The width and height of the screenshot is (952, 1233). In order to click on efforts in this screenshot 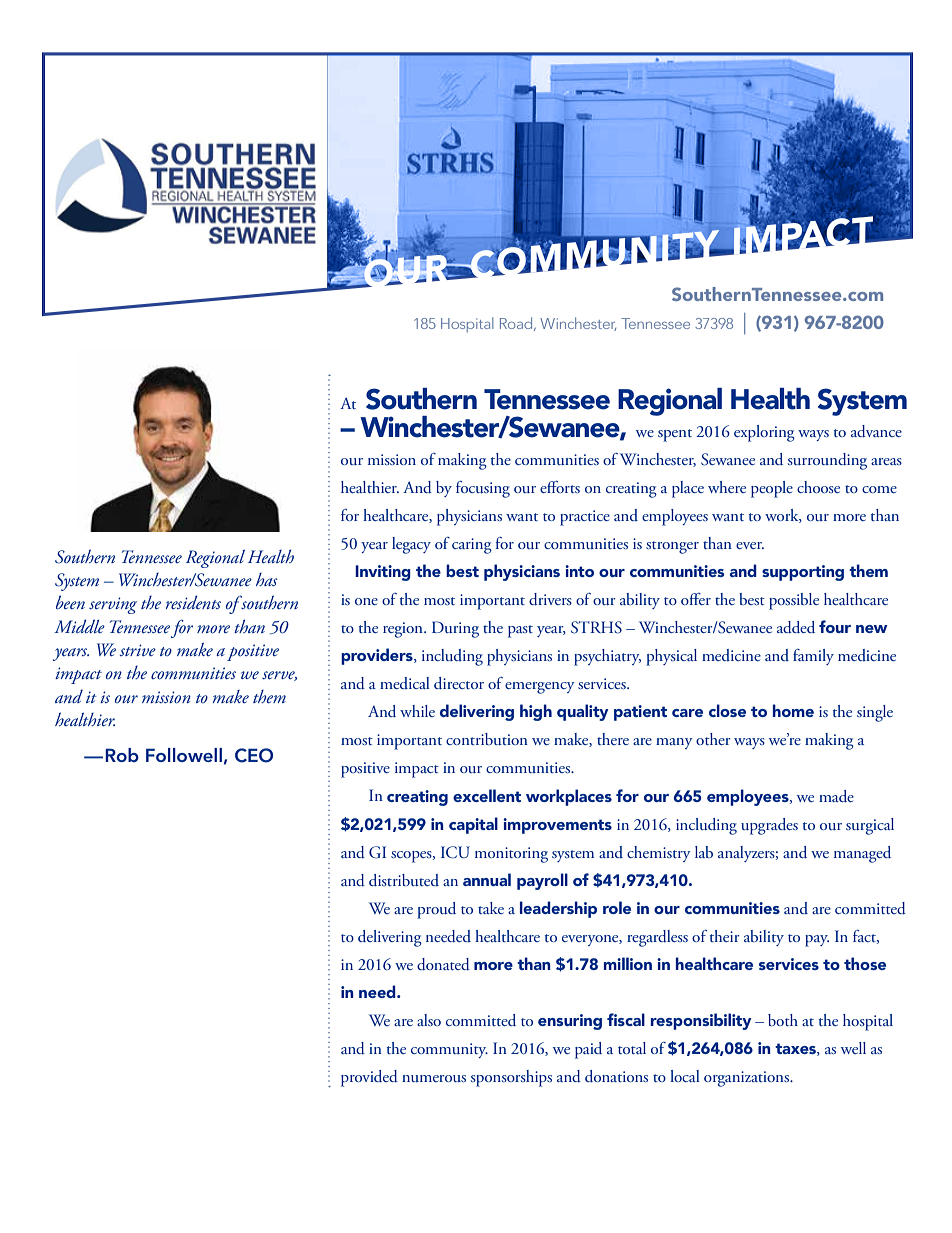, I will do `click(560, 487)`.
